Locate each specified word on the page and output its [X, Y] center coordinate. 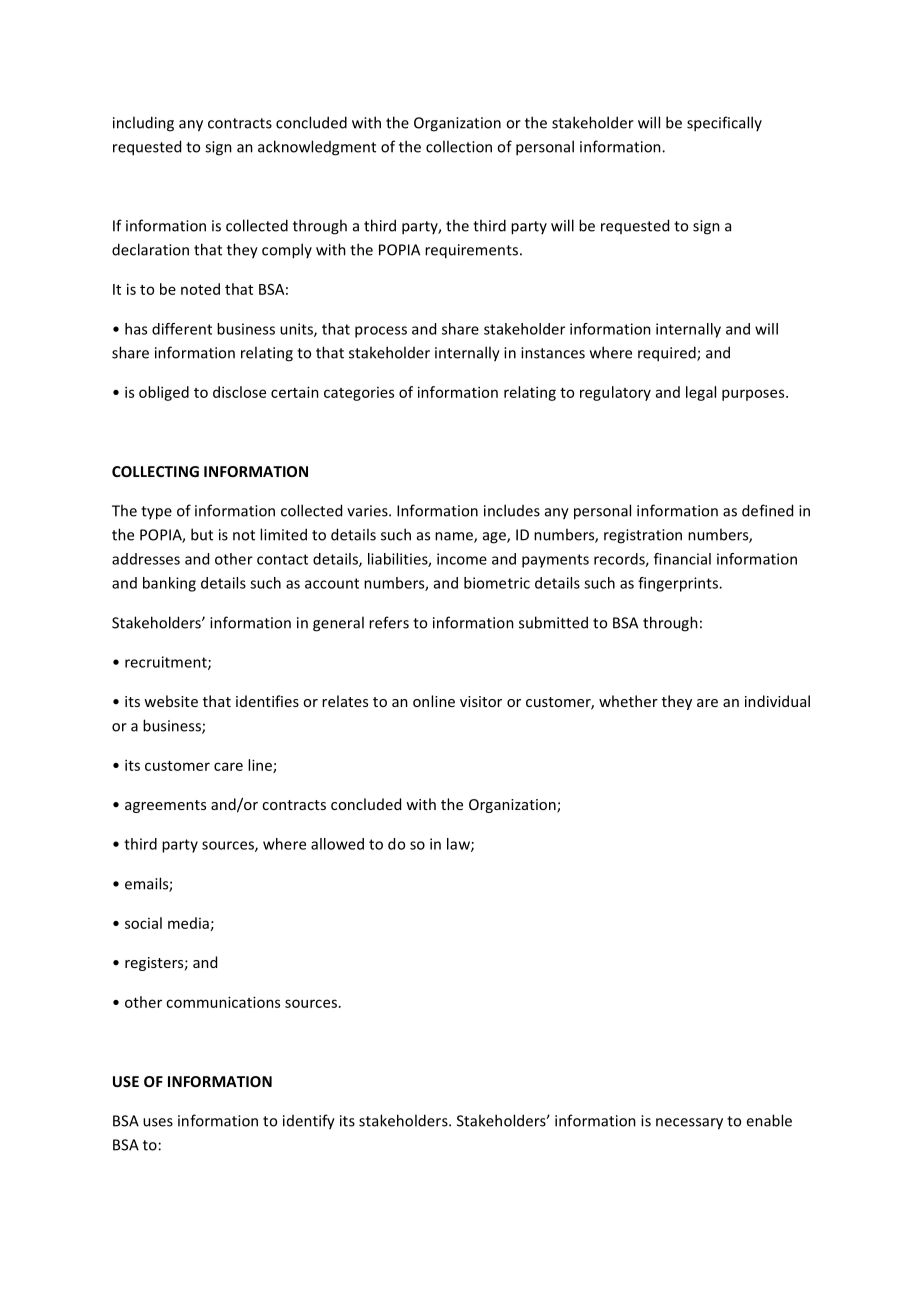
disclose [239, 392]
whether [628, 701]
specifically [724, 124]
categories [359, 394]
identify [309, 1122]
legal [701, 393]
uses [158, 1122]
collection [459, 146]
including [143, 124]
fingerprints [679, 584]
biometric [497, 583]
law [459, 845]
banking [169, 584]
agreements [165, 806]
